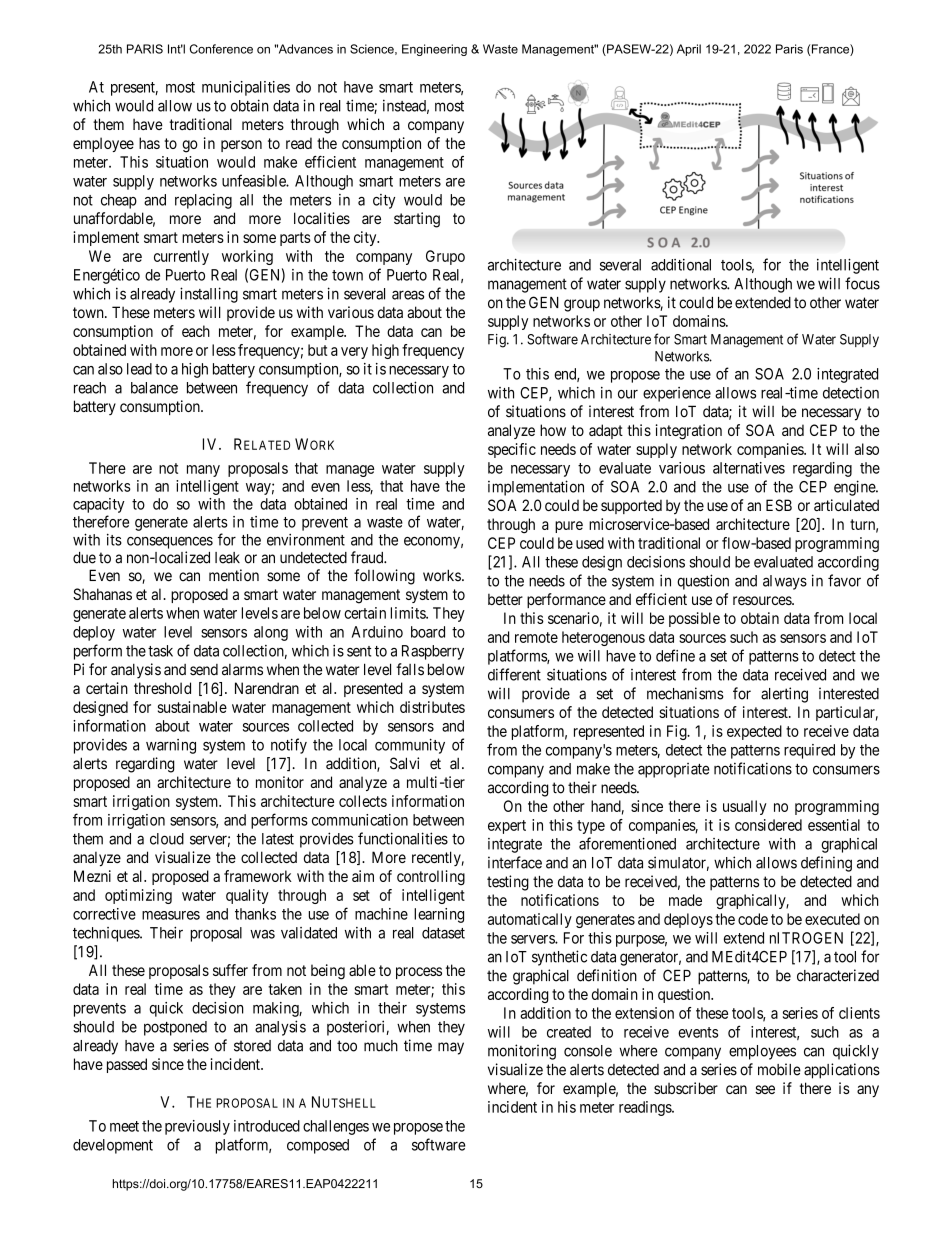 The image size is (952, 1233). Describe the element at coordinates (432, 707) in the screenshot. I see `distributes` at that location.
